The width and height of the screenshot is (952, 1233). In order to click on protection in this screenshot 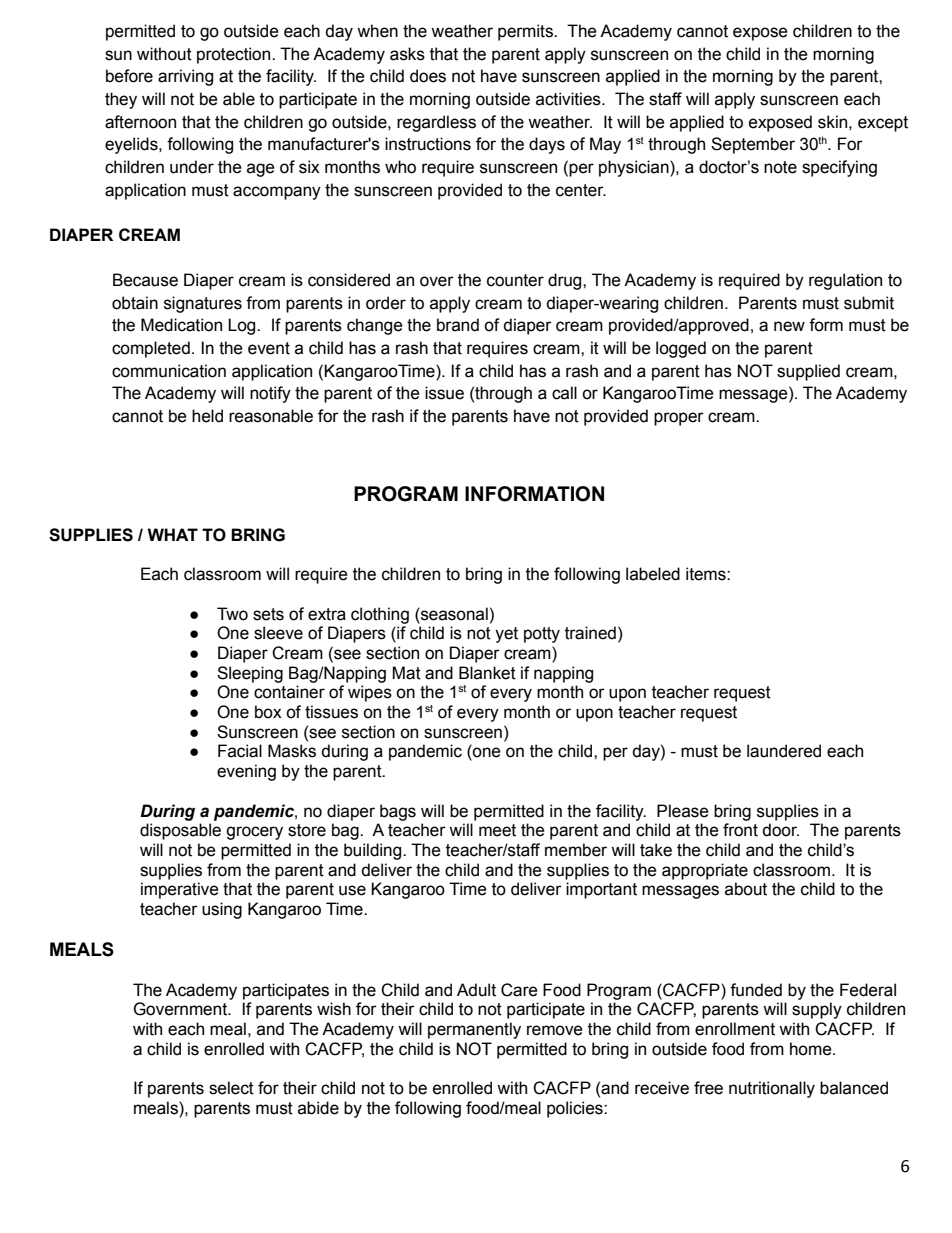, I will do `click(235, 55)`.
